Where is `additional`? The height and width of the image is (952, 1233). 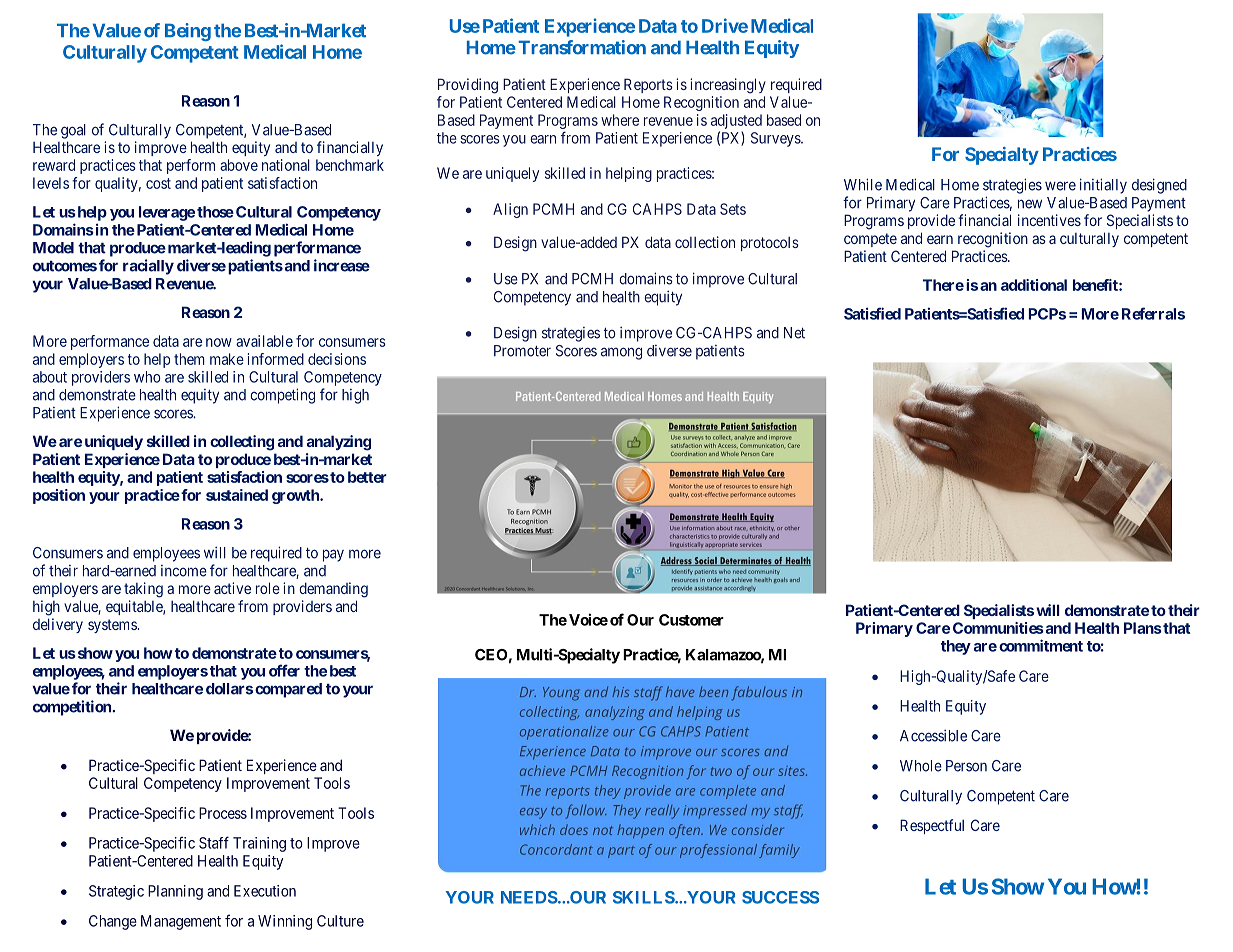 additional is located at coordinates (1034, 285).
